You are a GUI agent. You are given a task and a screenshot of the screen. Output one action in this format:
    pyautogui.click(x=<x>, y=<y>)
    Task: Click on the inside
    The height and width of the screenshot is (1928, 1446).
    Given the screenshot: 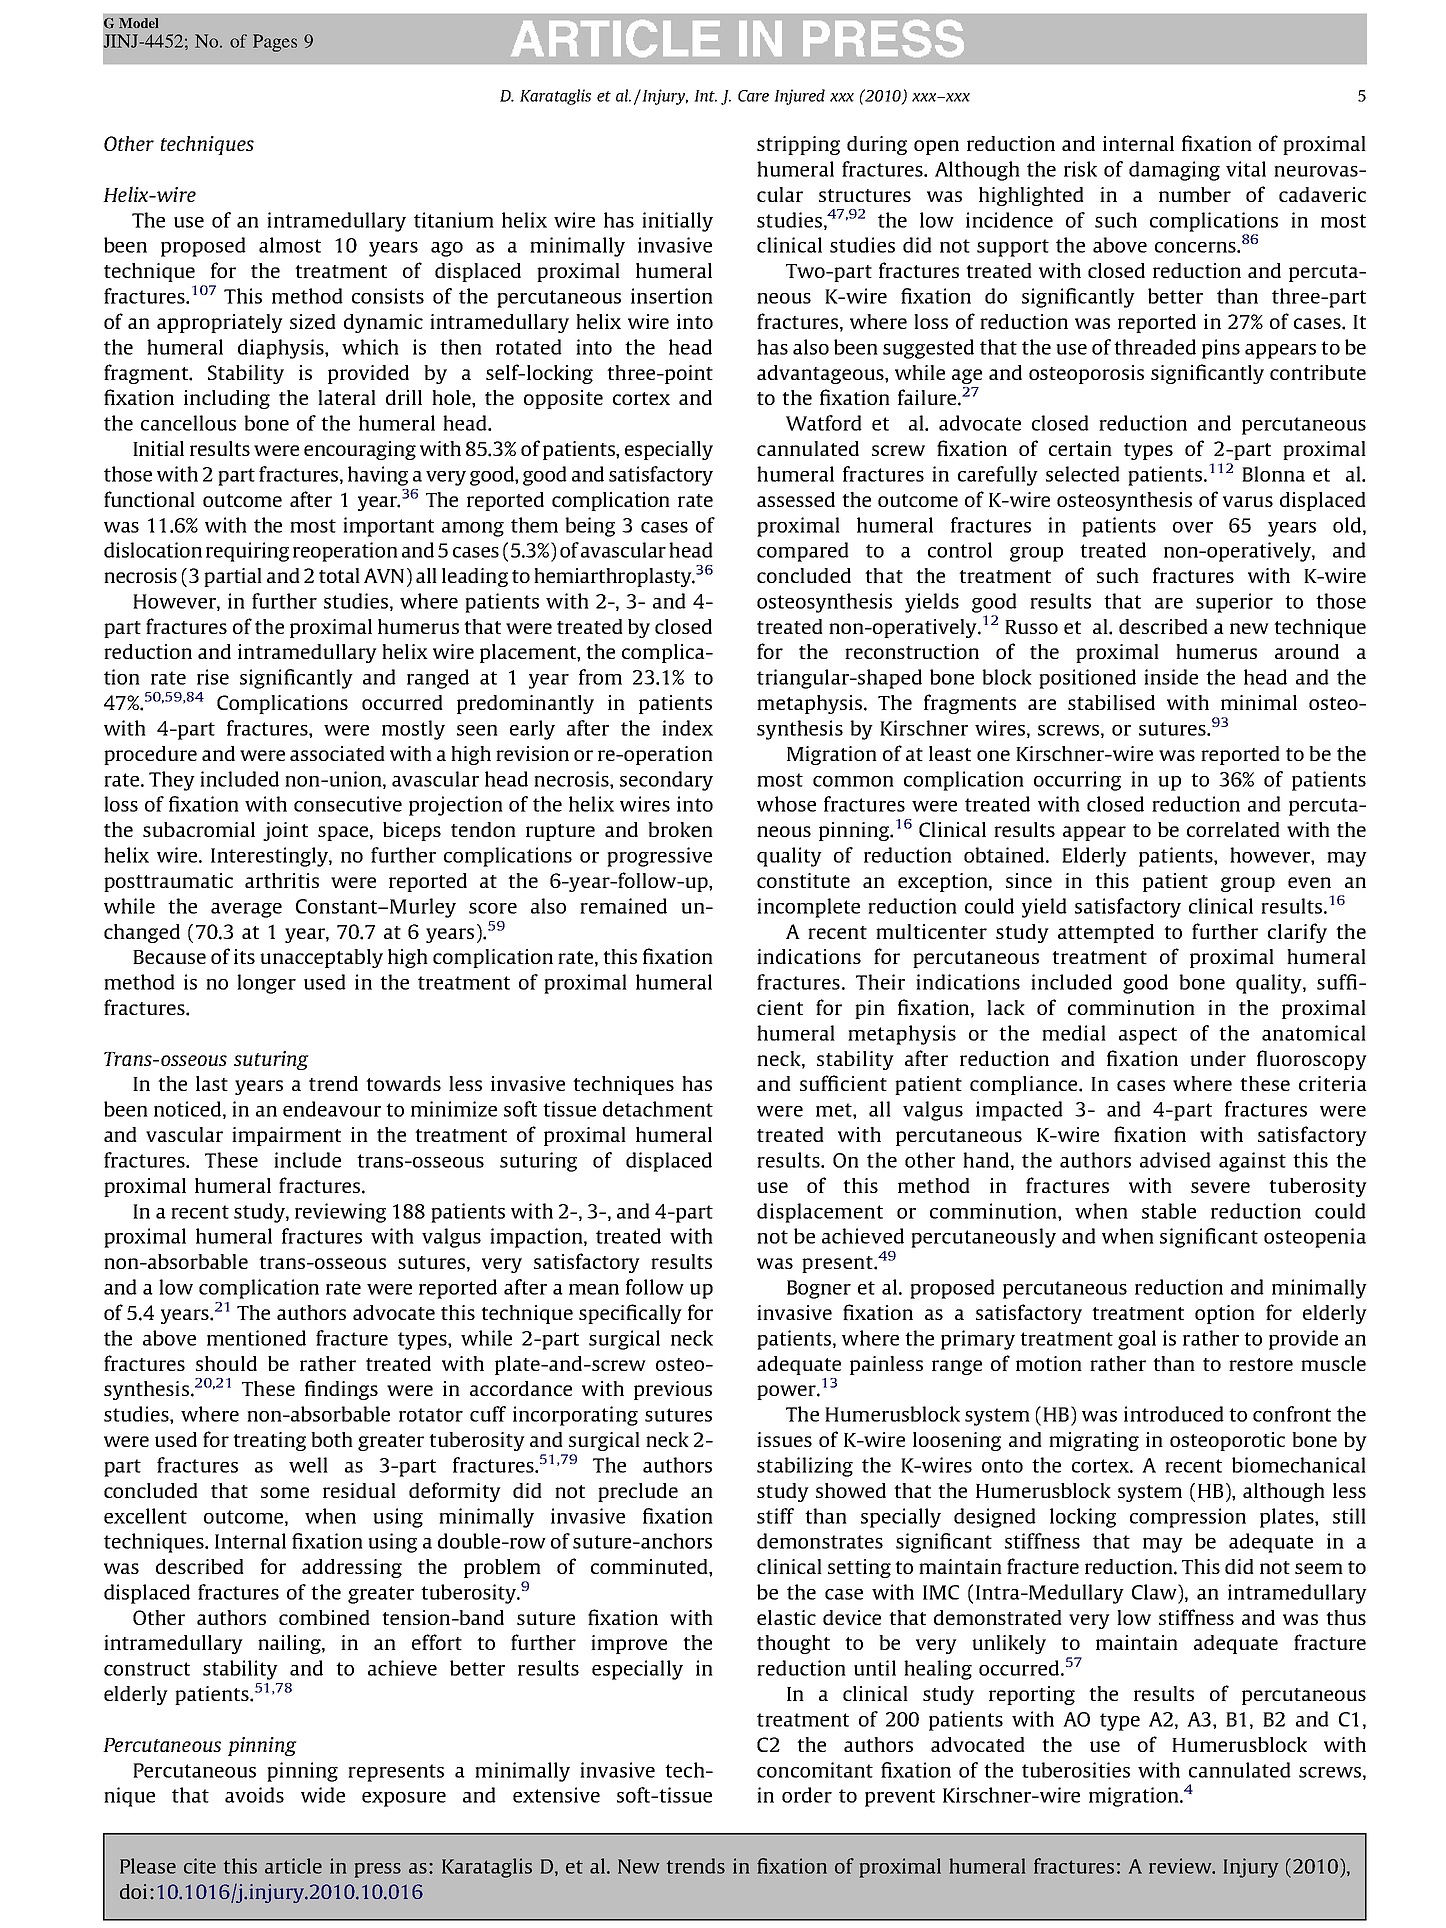 What is the action you would take?
    pyautogui.click(x=1171, y=677)
